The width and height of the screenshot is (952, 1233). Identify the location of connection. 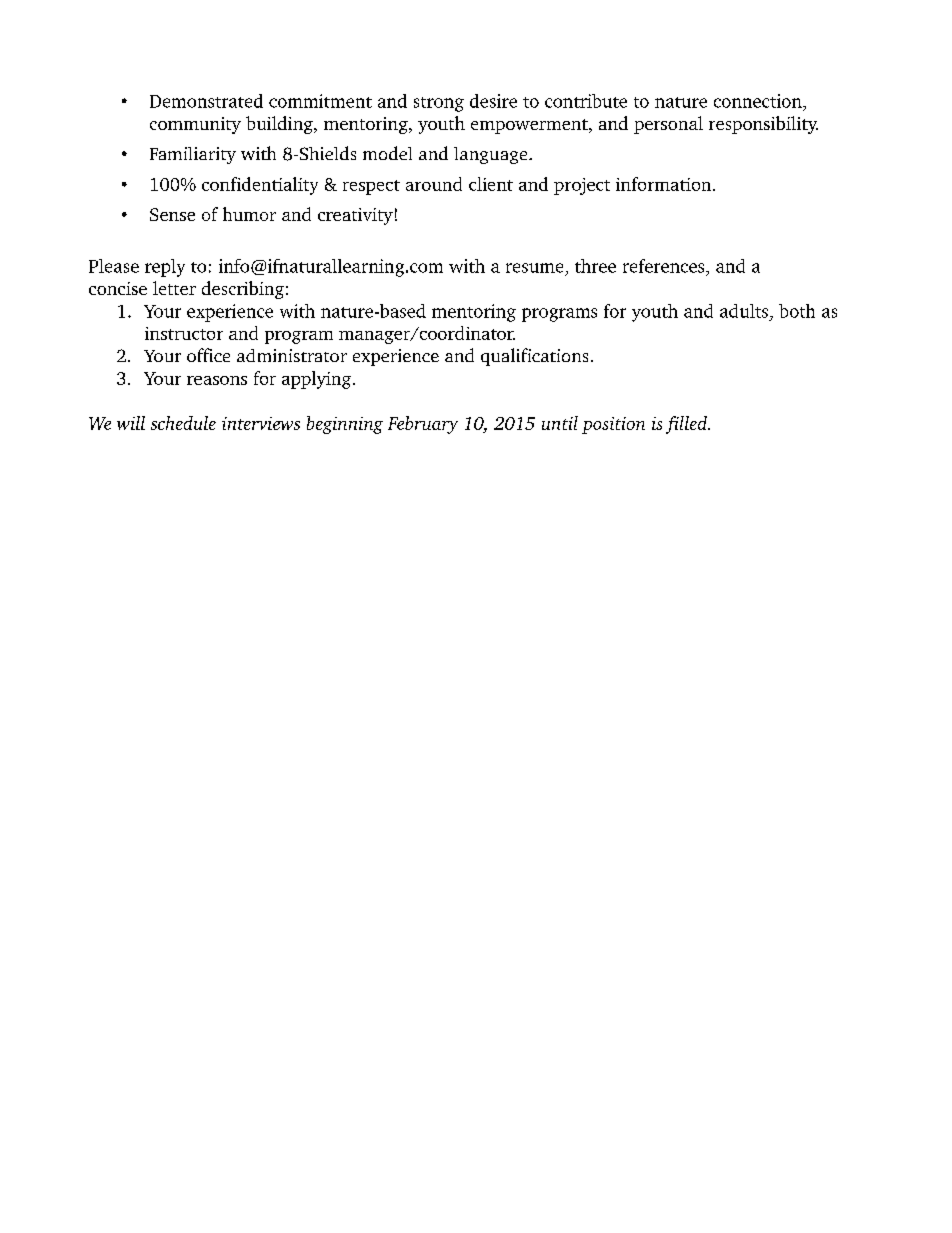
(759, 101).
